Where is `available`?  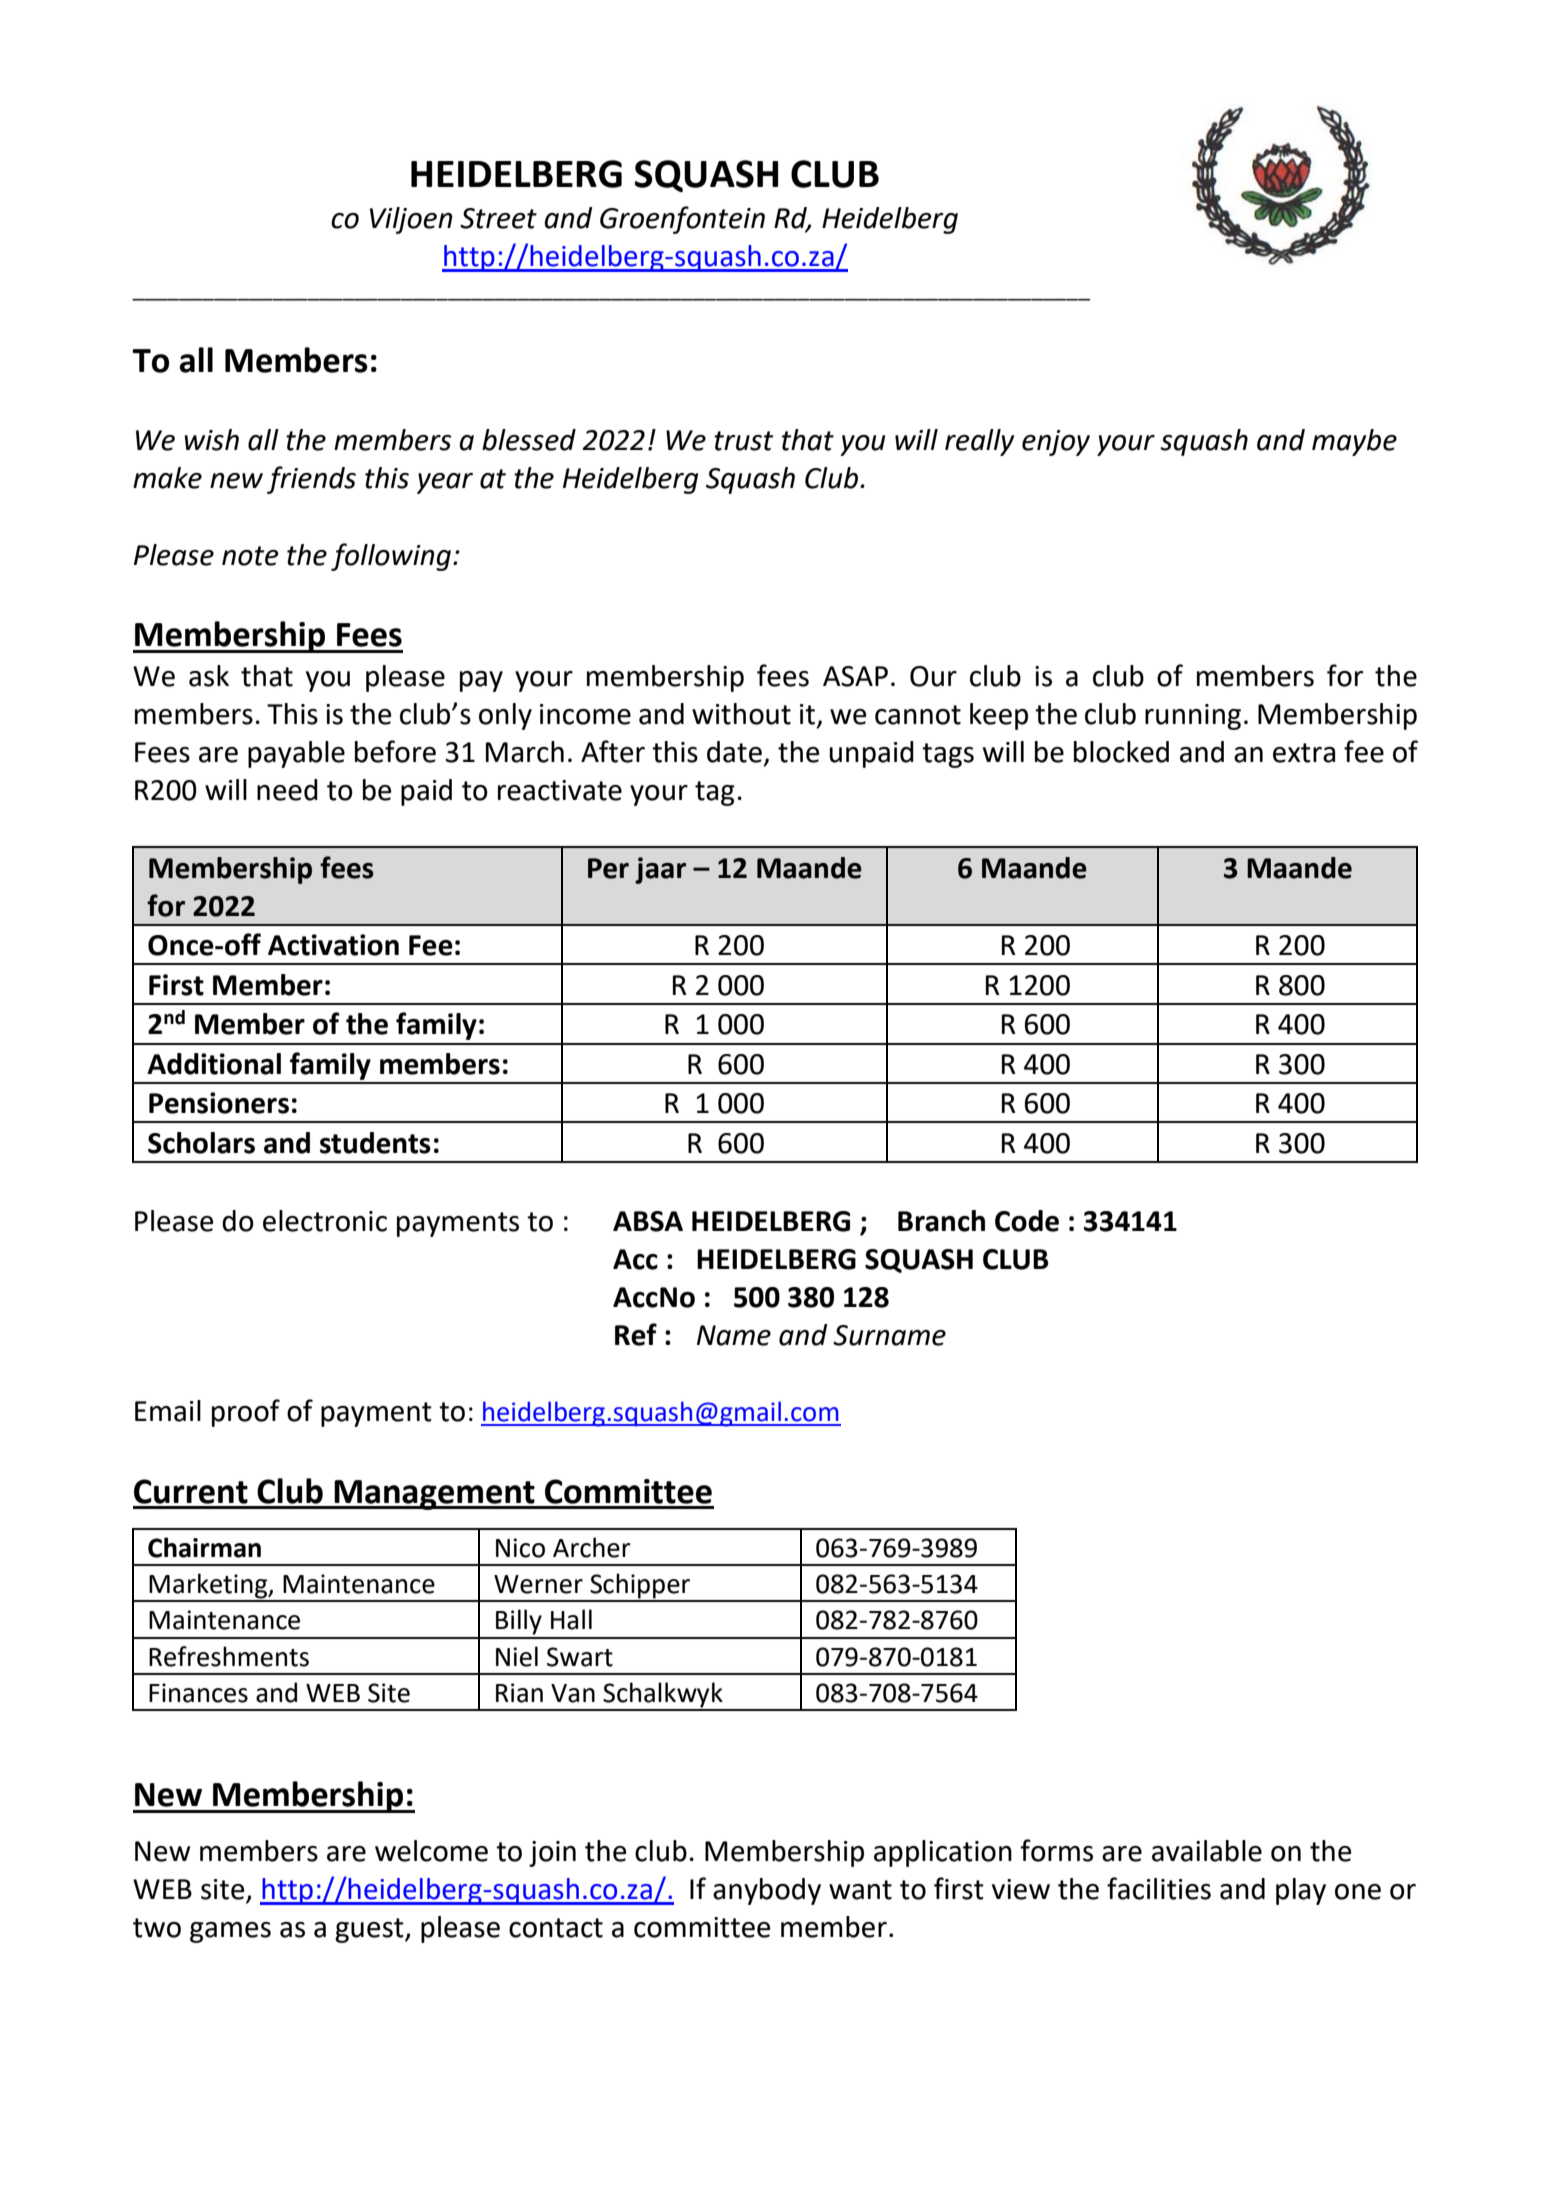 available is located at coordinates (1207, 1851).
